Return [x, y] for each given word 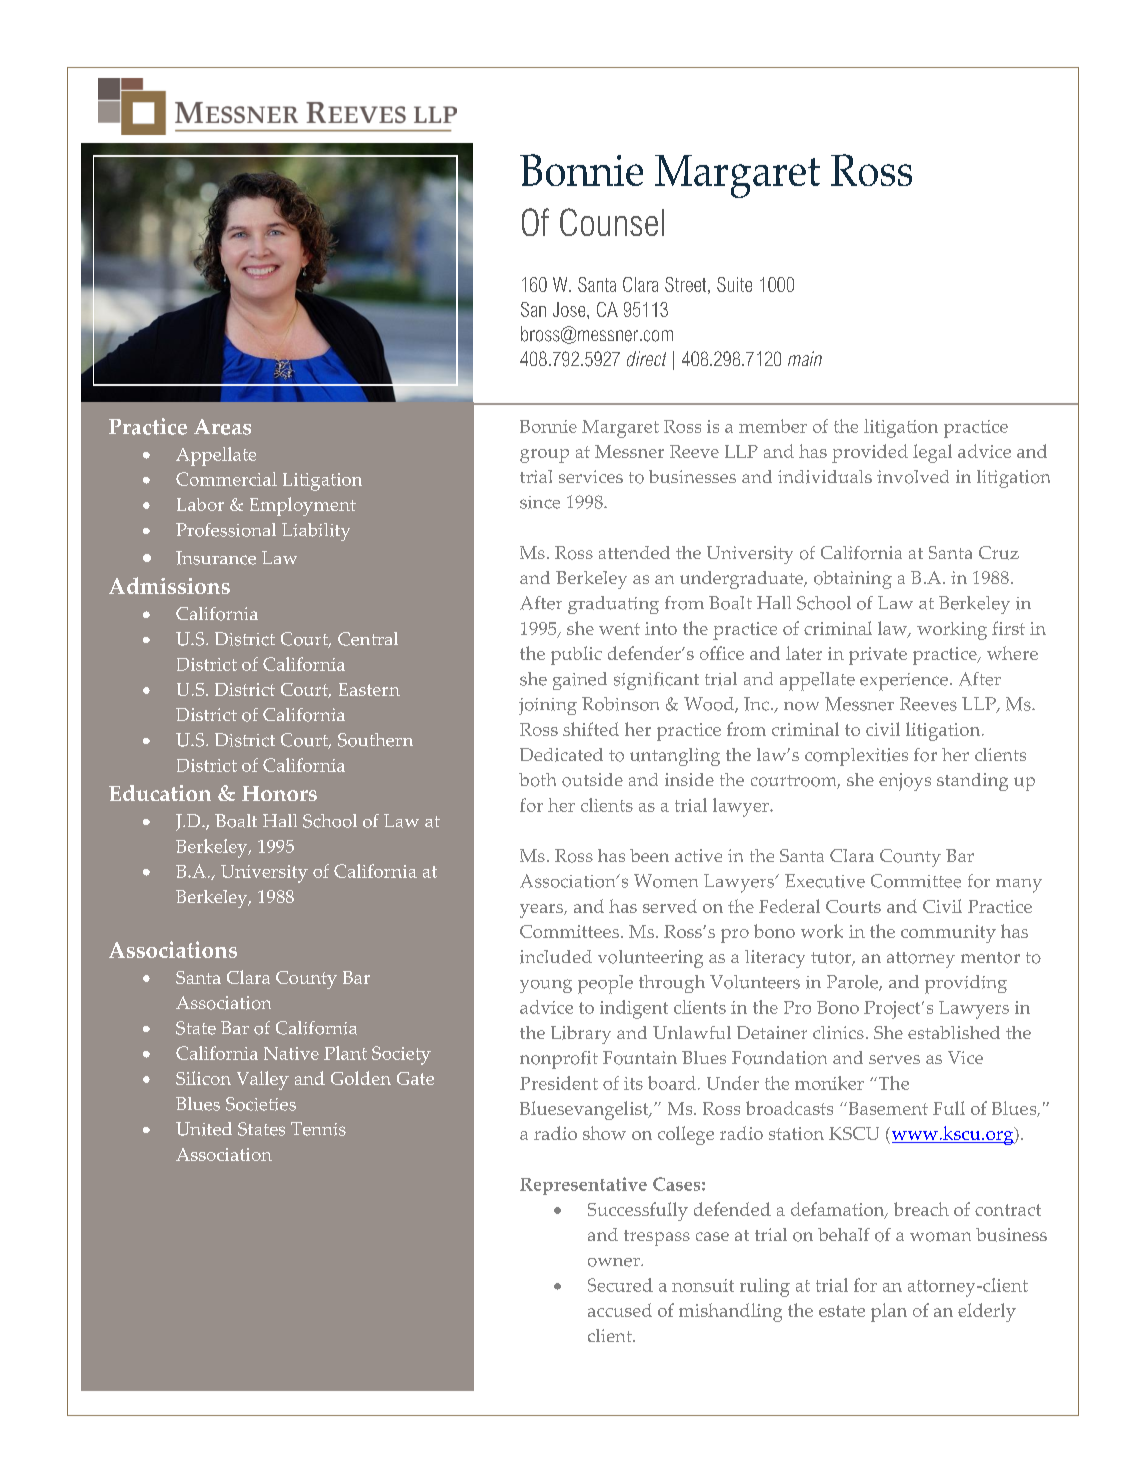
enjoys [905, 782]
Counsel [612, 222]
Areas [222, 427]
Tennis [318, 1129]
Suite [734, 284]
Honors [279, 793]
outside [592, 780]
